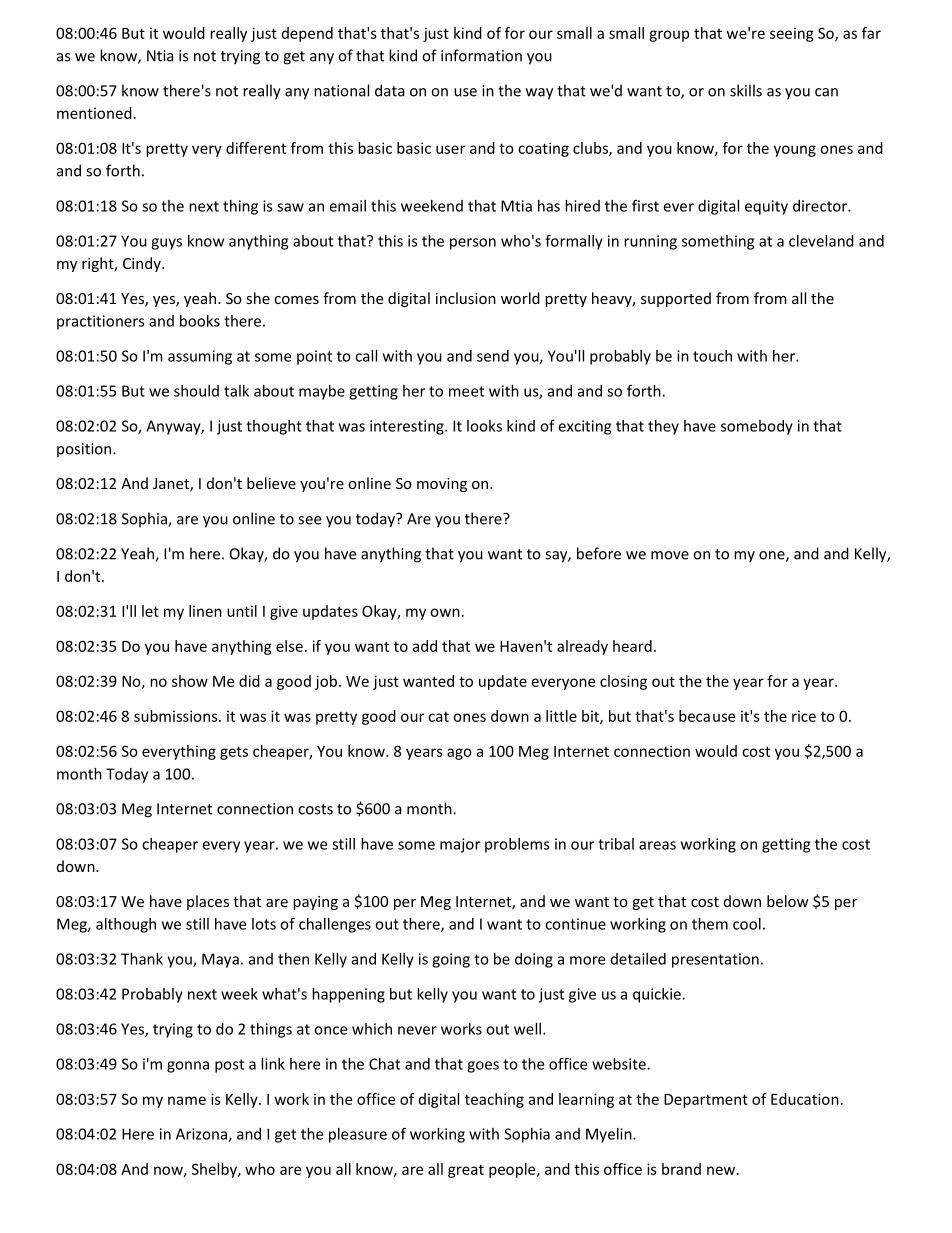 The width and height of the screenshot is (952, 1233). Describe the element at coordinates (94, 113) in the screenshot. I see `mentioned` at that location.
